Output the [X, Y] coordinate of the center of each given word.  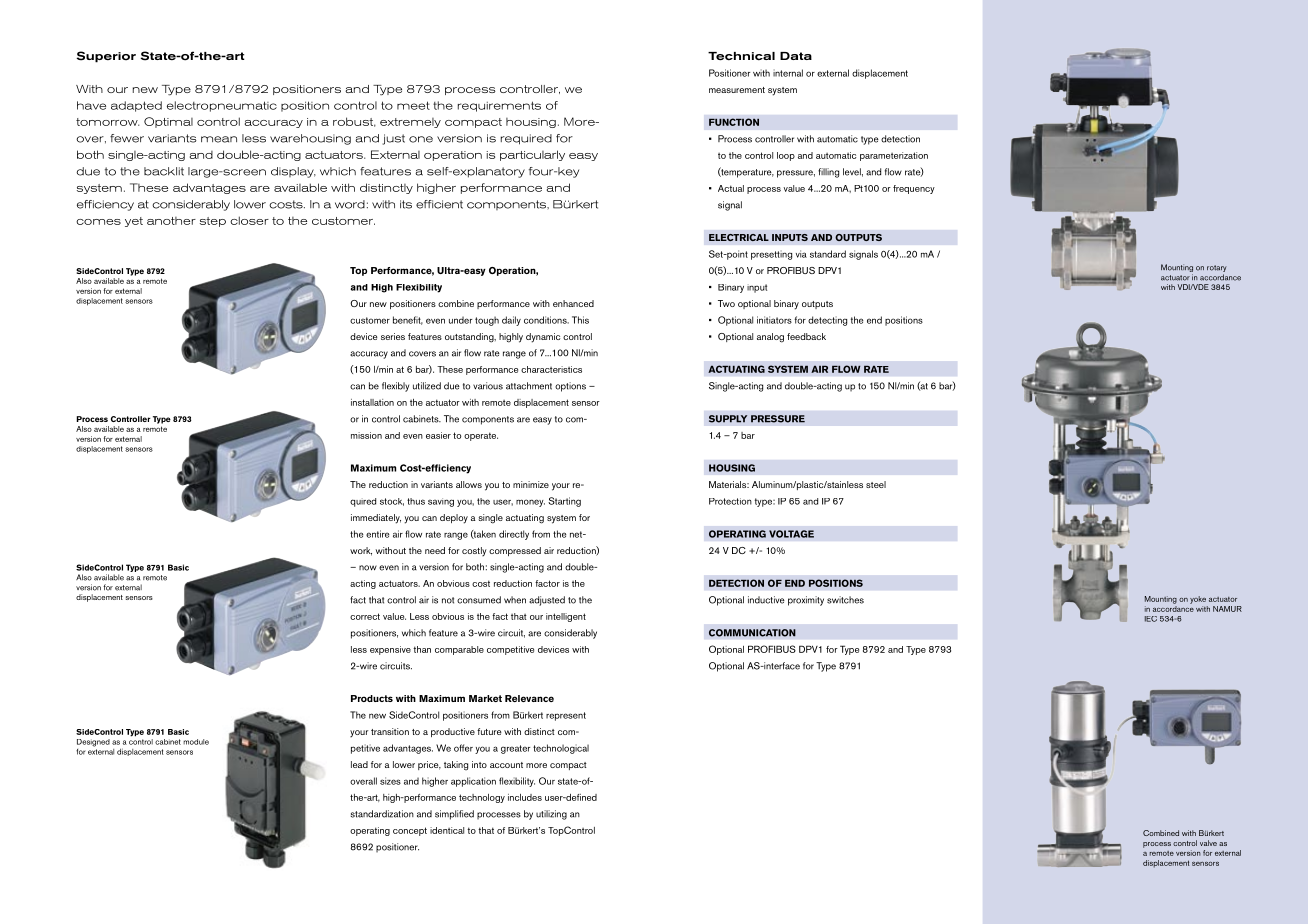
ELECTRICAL [739, 237]
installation [372, 402]
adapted [136, 106]
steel [876, 484]
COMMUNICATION [752, 633]
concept [410, 831]
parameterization [894, 156]
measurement [737, 90]
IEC [1151, 619]
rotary [1217, 270]
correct [365, 616]
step [213, 222]
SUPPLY [728, 419]
